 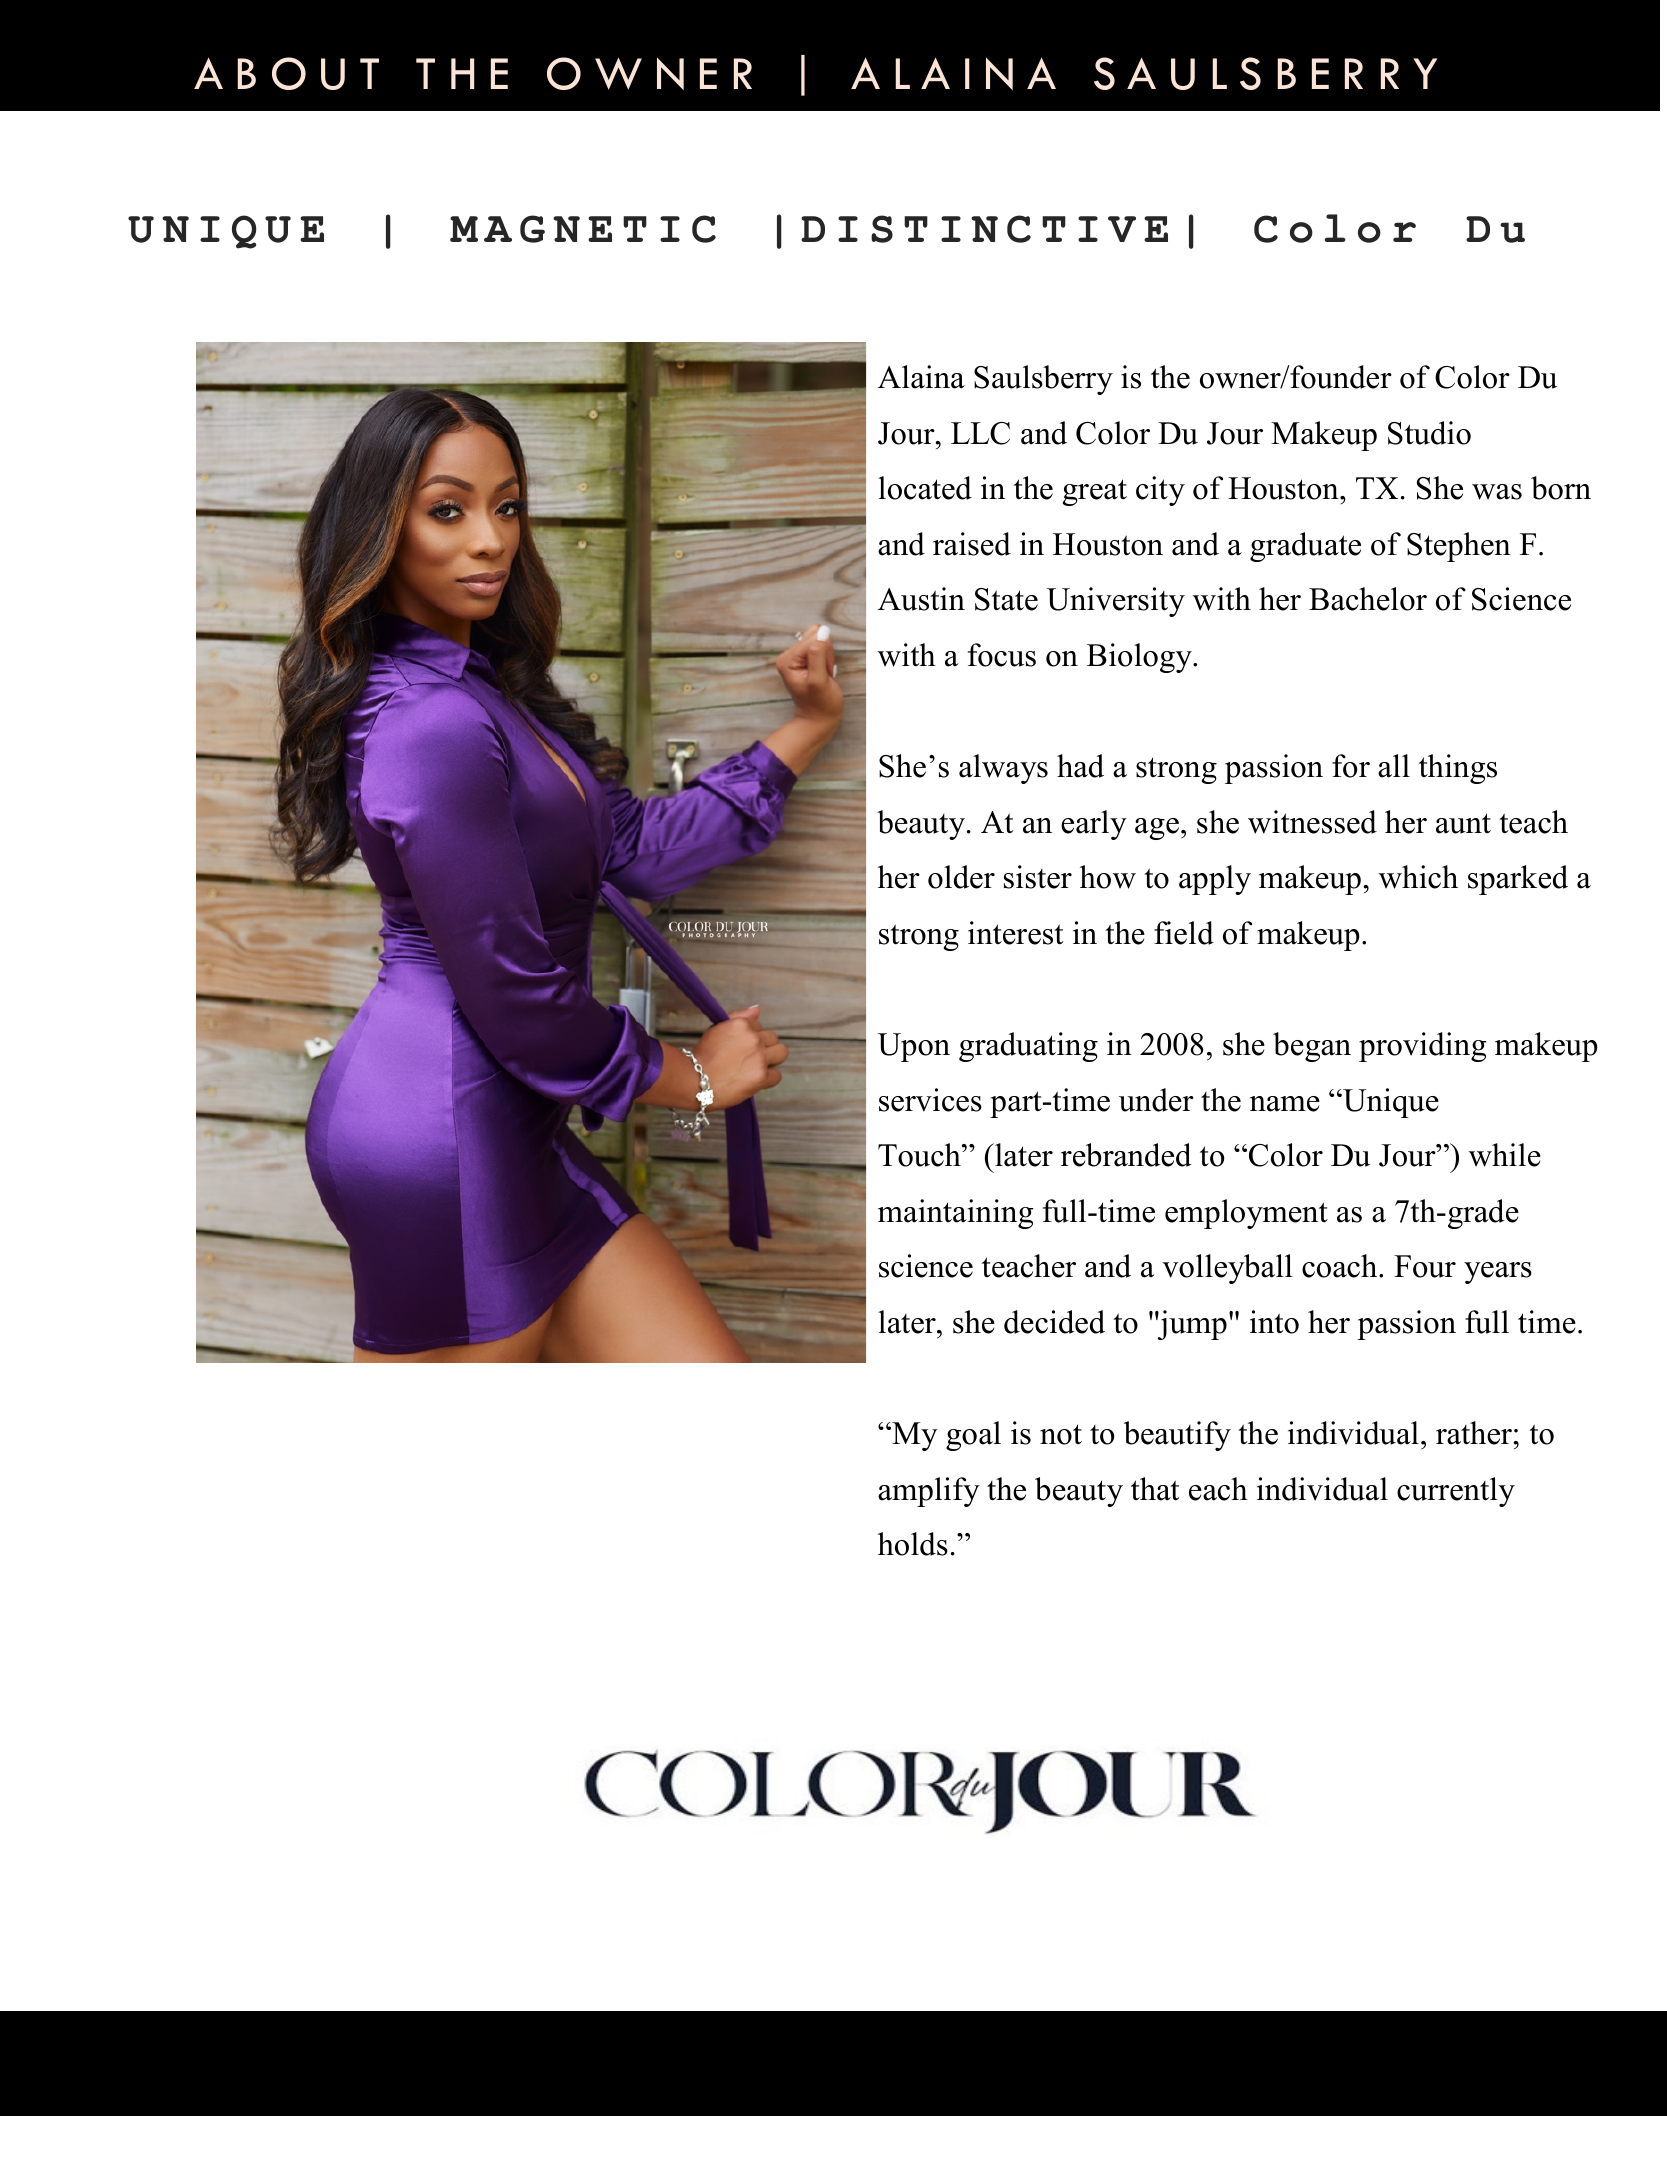 What do you see at coordinates (984, 229) in the page?
I see `DISTINCTIVE` at bounding box center [984, 229].
